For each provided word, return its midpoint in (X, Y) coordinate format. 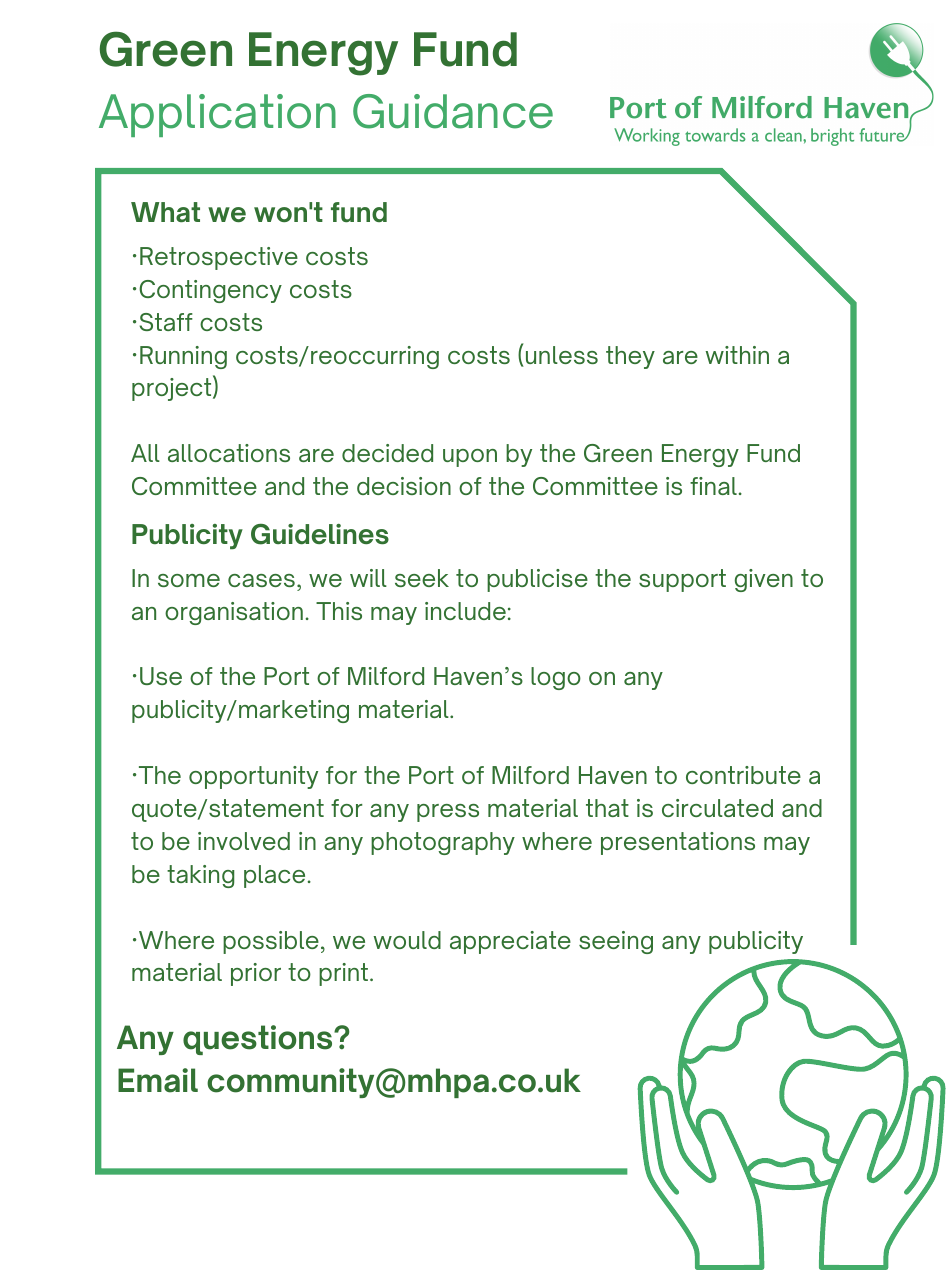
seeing (616, 942)
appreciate (510, 942)
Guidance (453, 111)
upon (470, 458)
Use (161, 676)
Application (217, 115)
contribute (743, 775)
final (713, 486)
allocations (229, 453)
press (448, 813)
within (737, 355)
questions (259, 1040)
